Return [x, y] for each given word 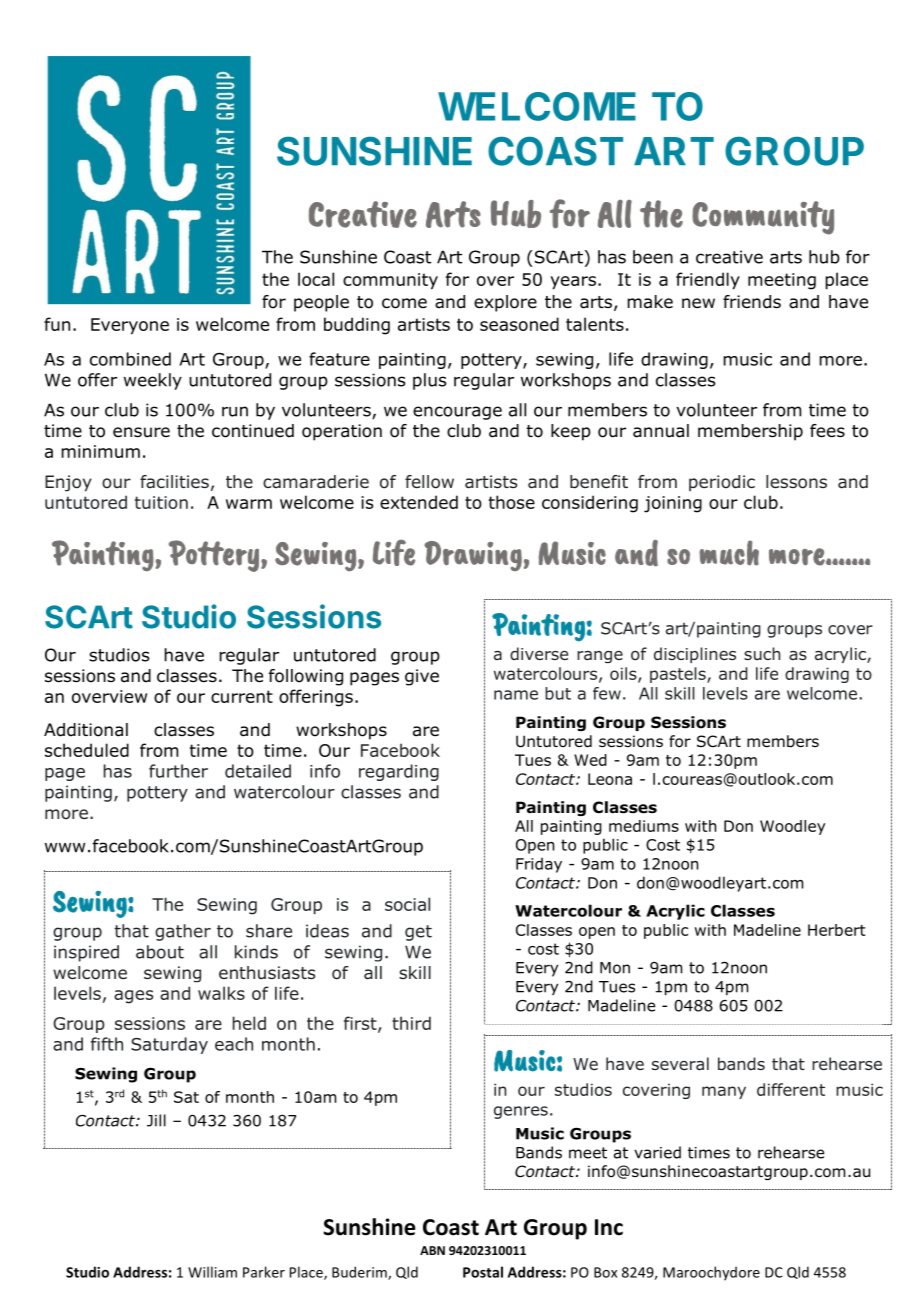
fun [57, 324]
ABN [432, 1250]
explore [505, 303]
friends [752, 302]
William [212, 1272]
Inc [609, 1227]
